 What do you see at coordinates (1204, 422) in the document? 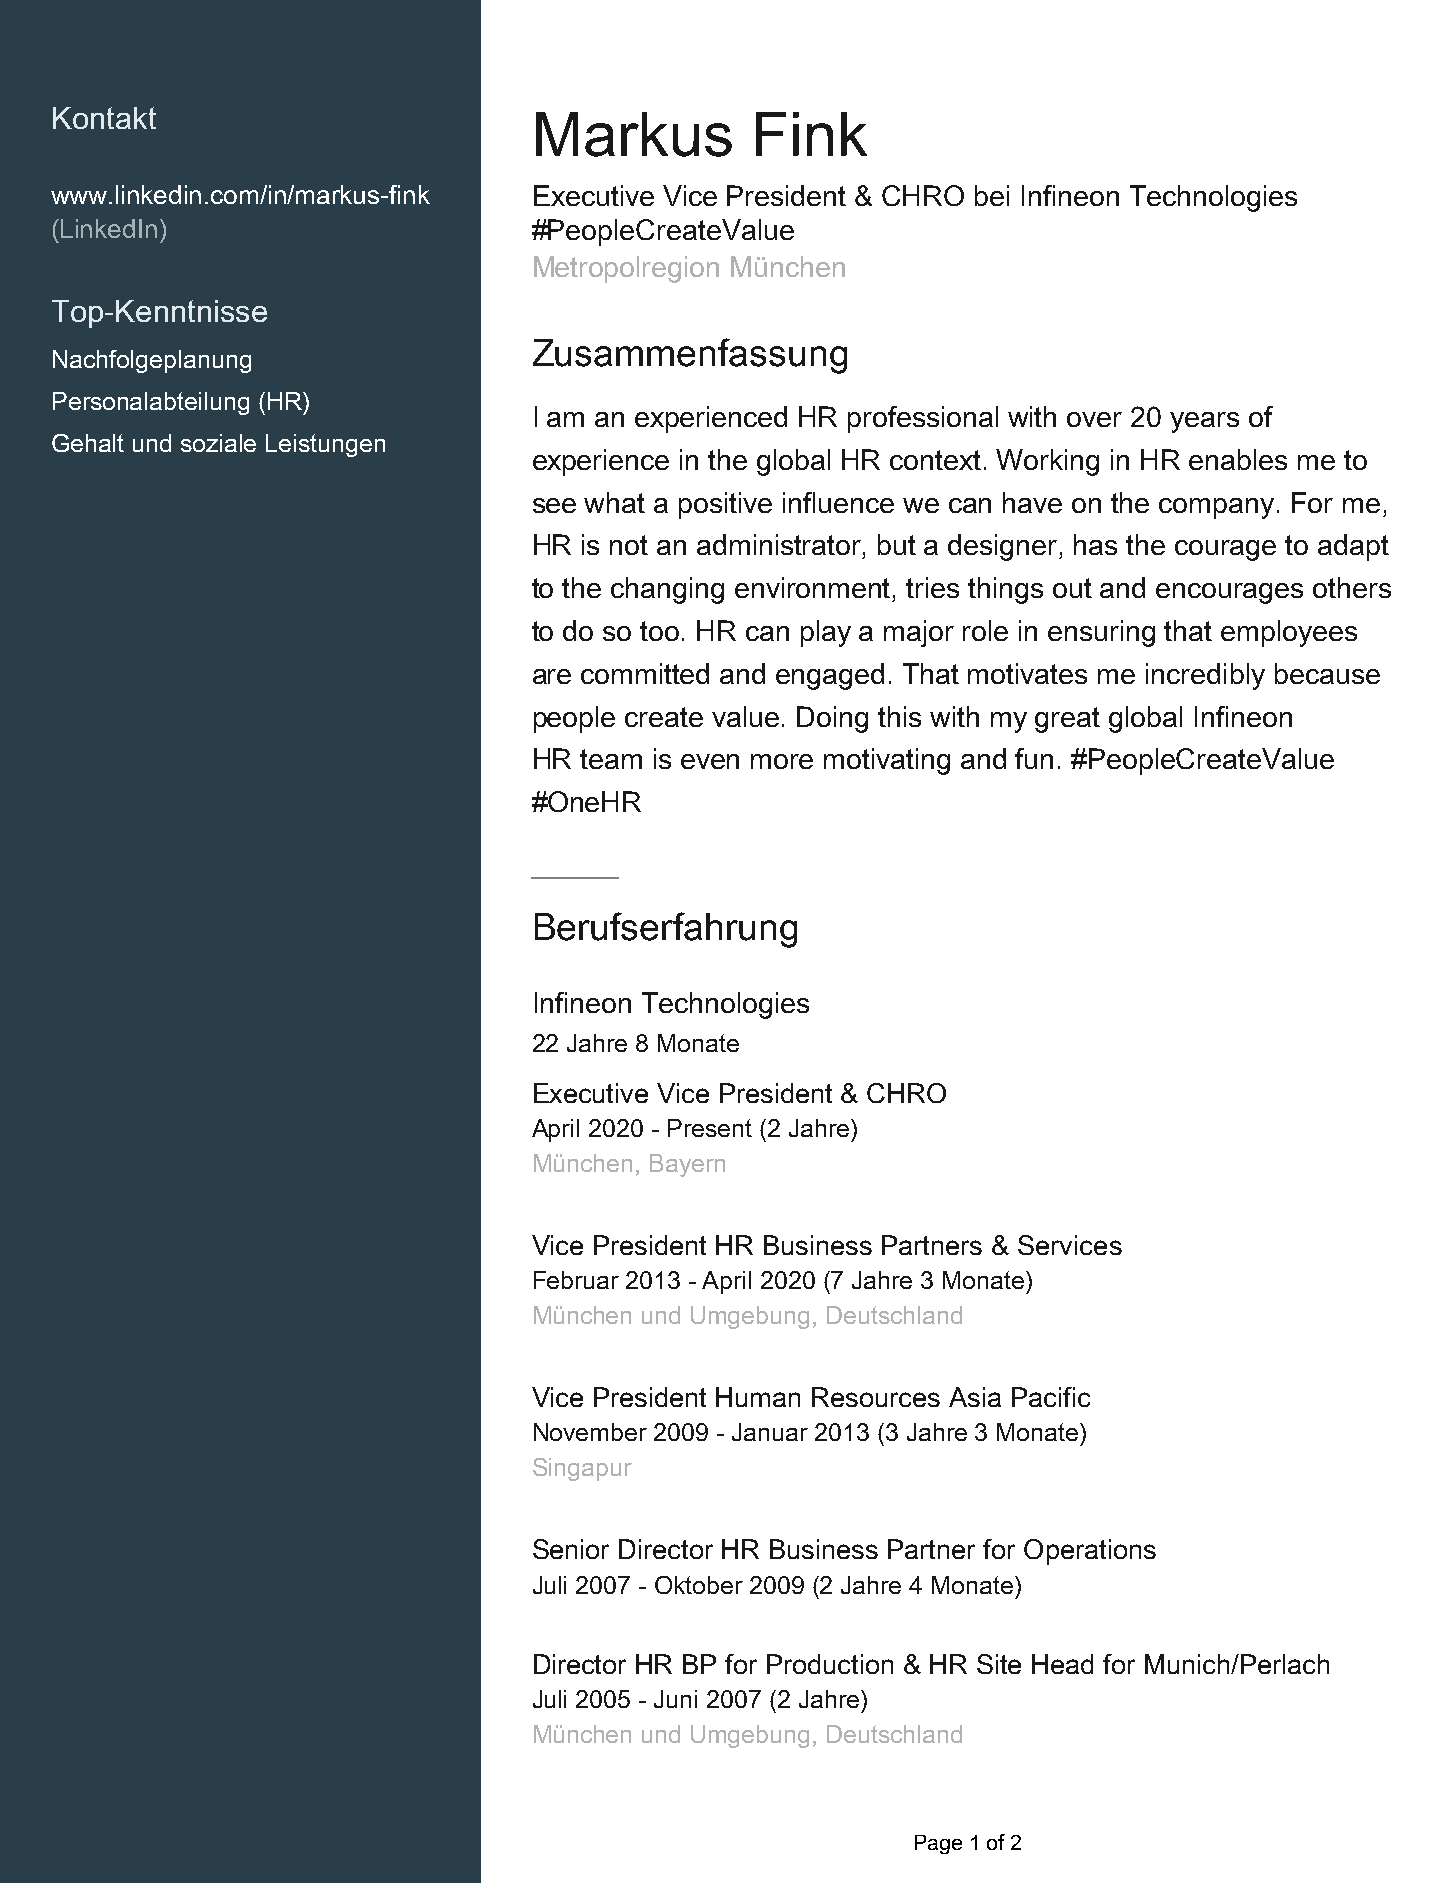
I see `years` at bounding box center [1204, 422].
